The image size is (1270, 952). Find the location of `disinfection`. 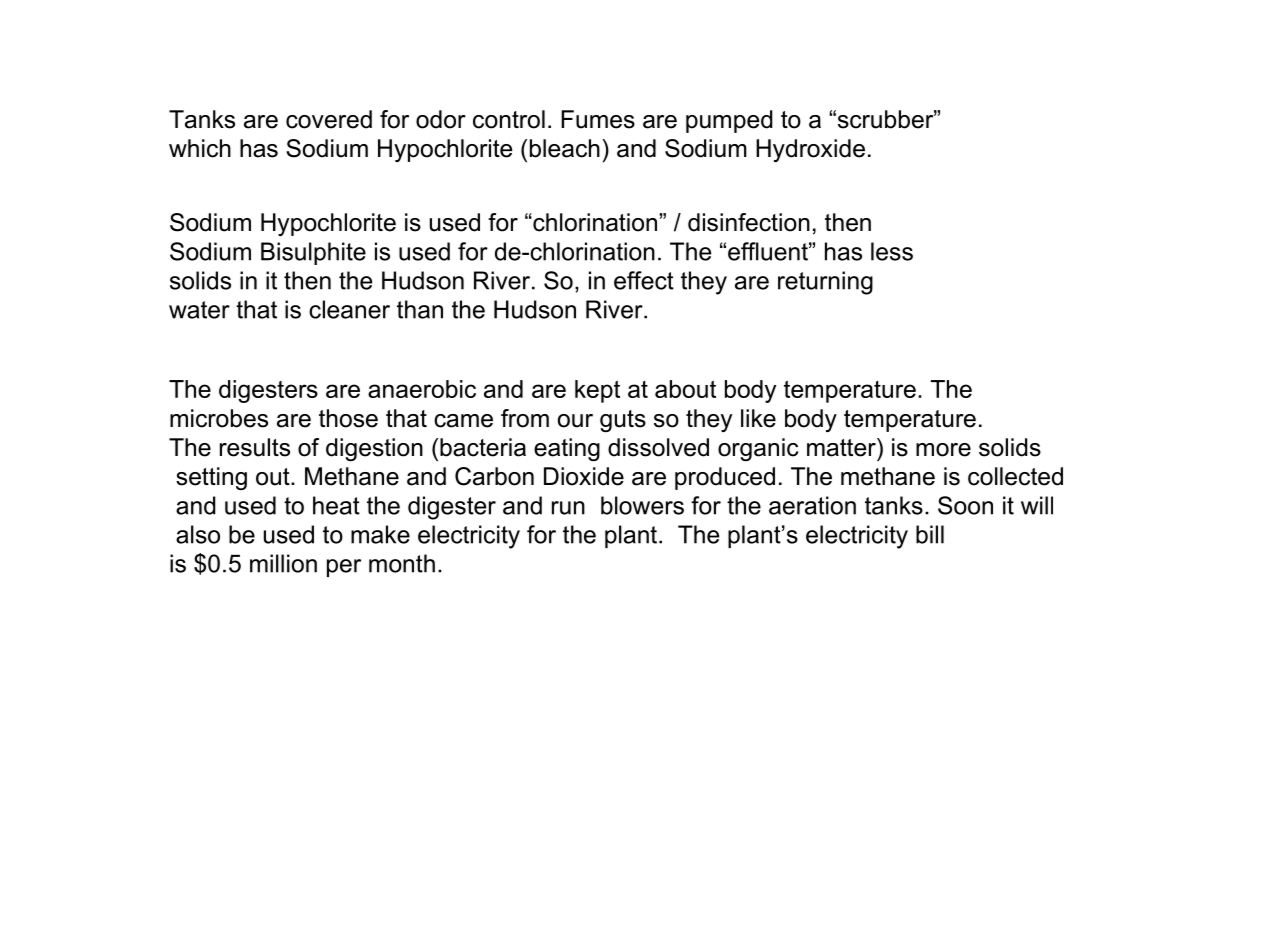

disinfection is located at coordinates (749, 222).
